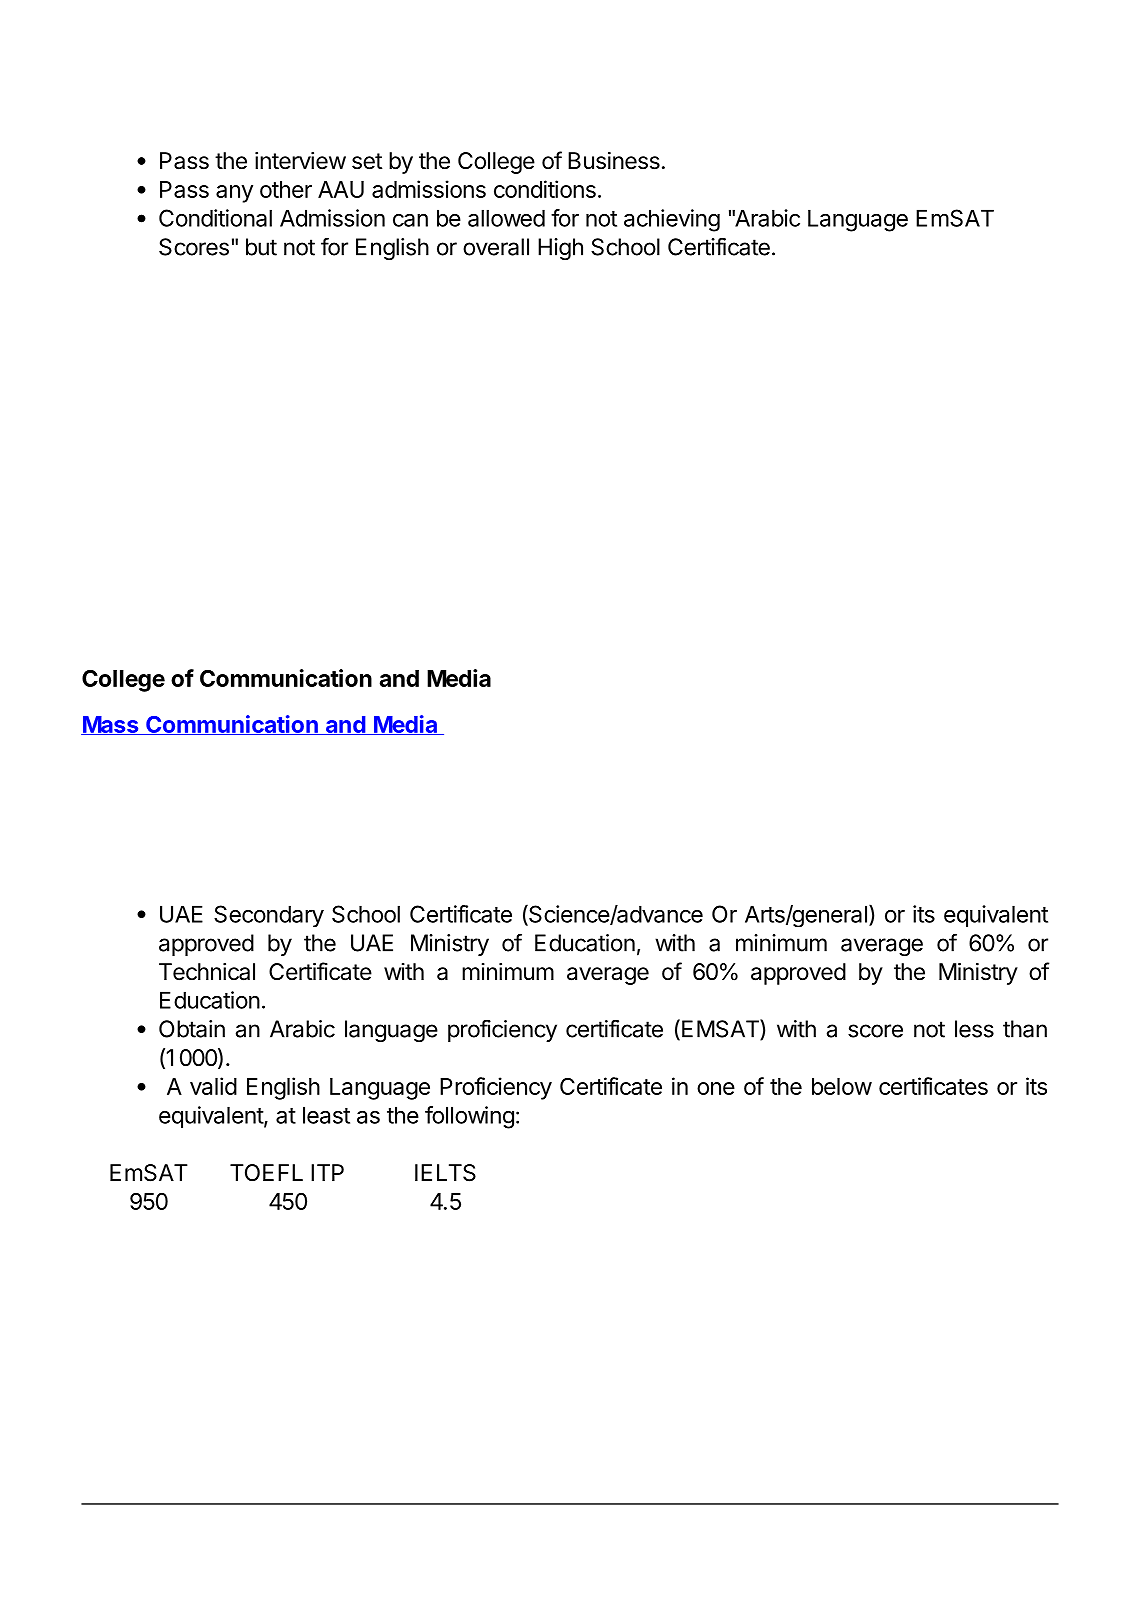 The width and height of the screenshot is (1140, 1613). I want to click on TOEFL, so click(266, 1172).
